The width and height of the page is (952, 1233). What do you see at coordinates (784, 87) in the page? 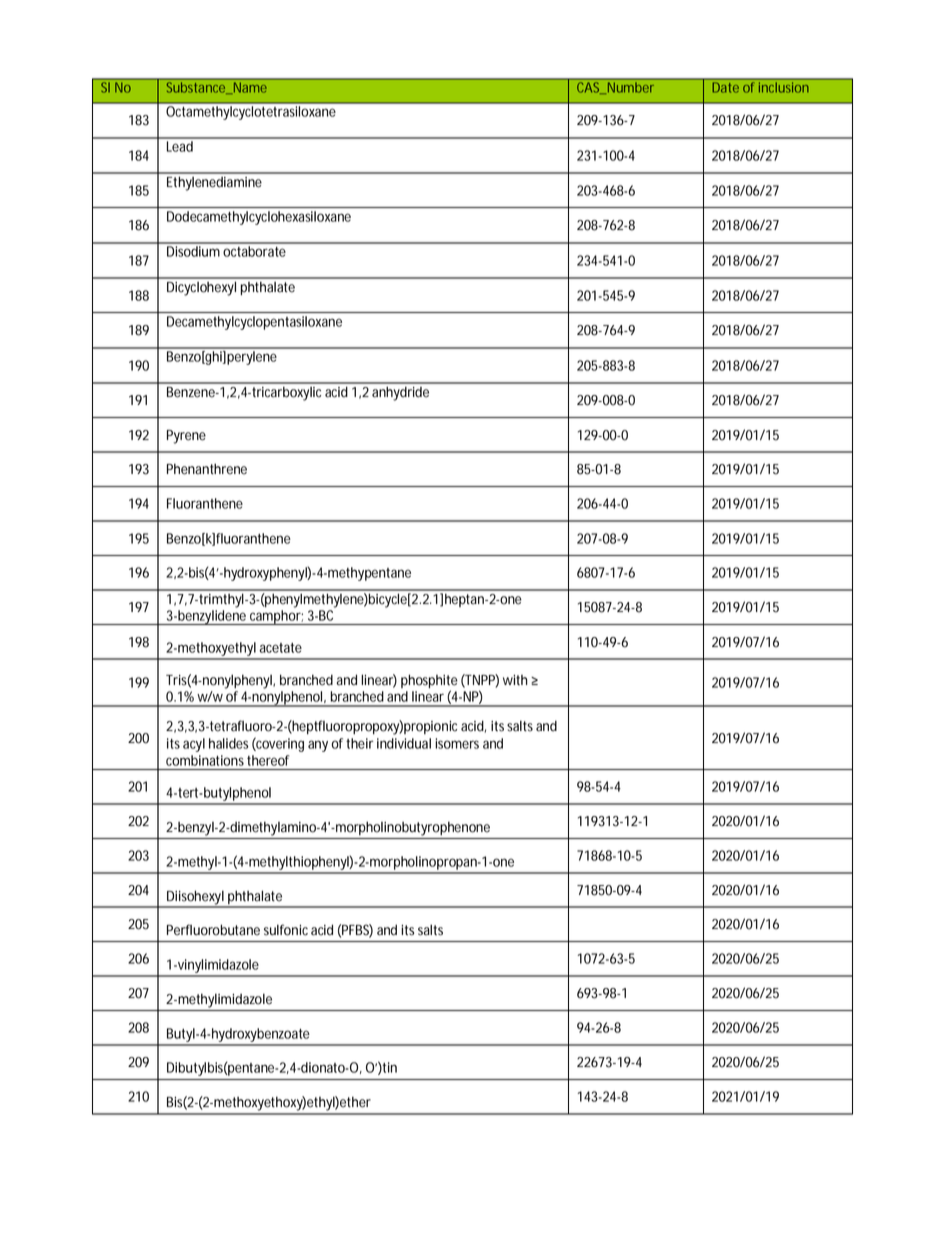
I see `inclusion` at bounding box center [784, 87].
